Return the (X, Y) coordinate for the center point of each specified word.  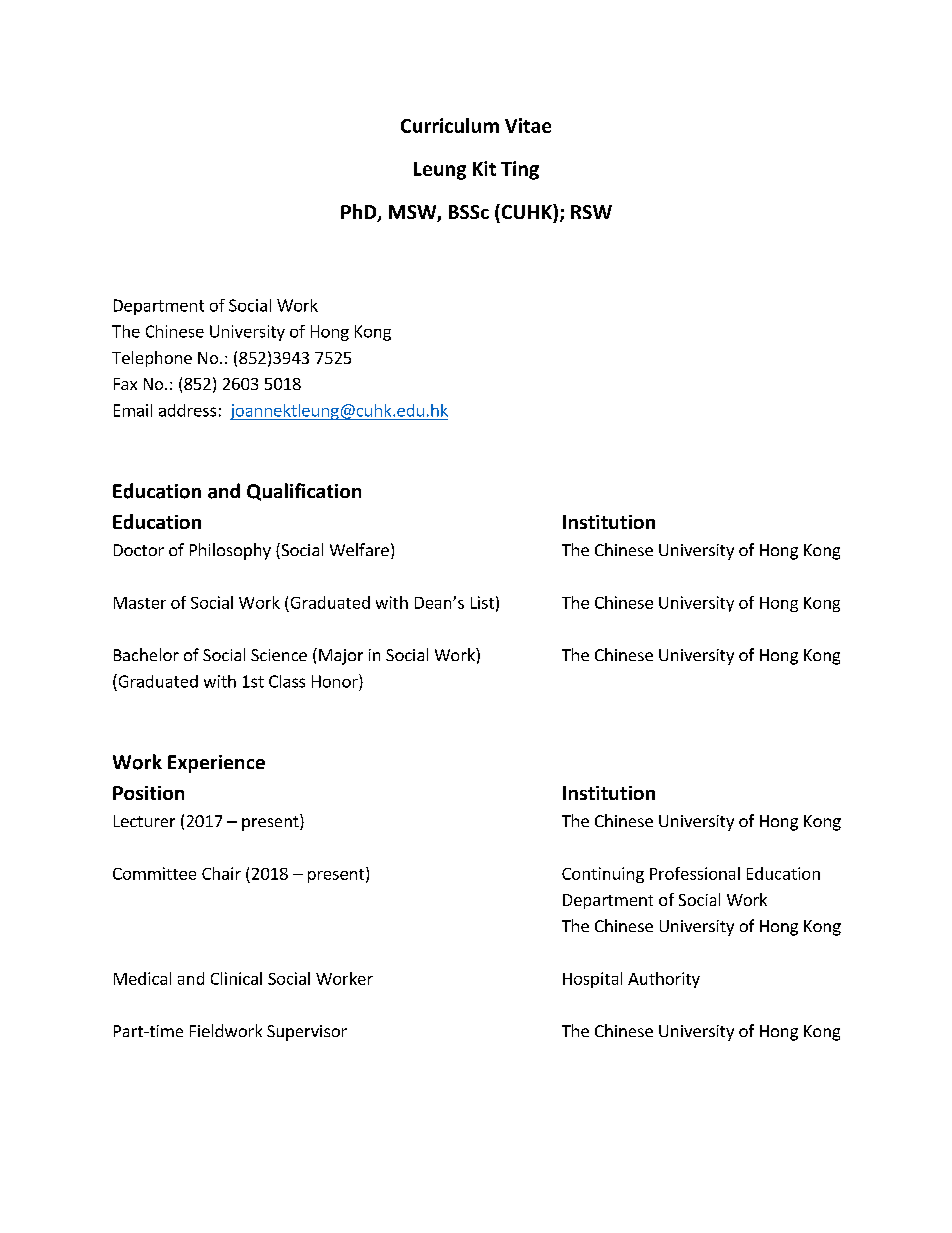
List (482, 602)
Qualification (304, 492)
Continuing (603, 875)
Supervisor (307, 1033)
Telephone (152, 359)
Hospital (592, 980)
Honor (336, 681)
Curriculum (450, 125)
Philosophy (230, 551)
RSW (591, 212)
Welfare (359, 549)
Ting (520, 170)
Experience (216, 764)
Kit (484, 168)
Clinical (236, 978)
